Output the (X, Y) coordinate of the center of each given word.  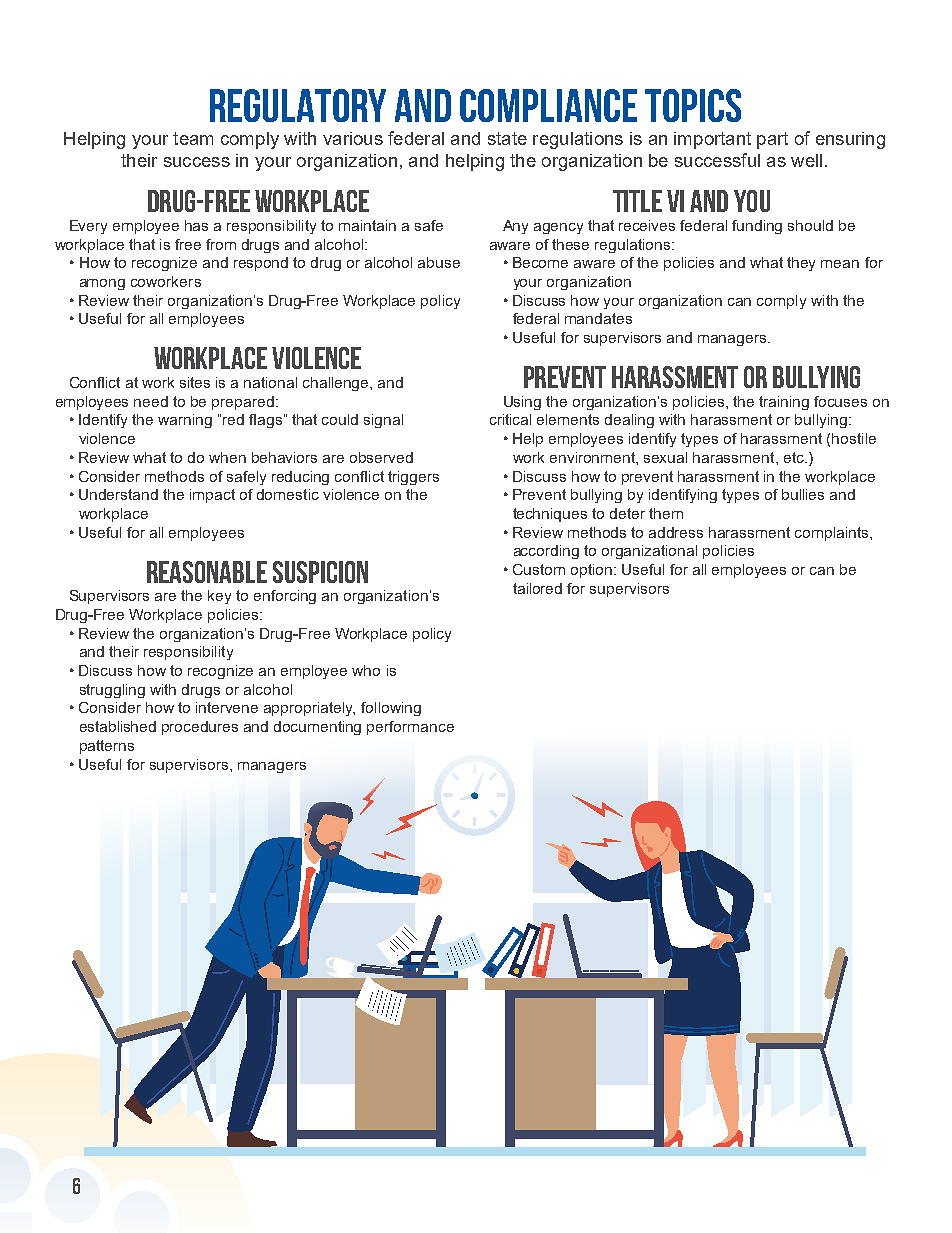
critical (510, 419)
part (772, 140)
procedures (200, 728)
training (784, 403)
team (193, 138)
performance (410, 728)
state (507, 138)
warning (185, 421)
